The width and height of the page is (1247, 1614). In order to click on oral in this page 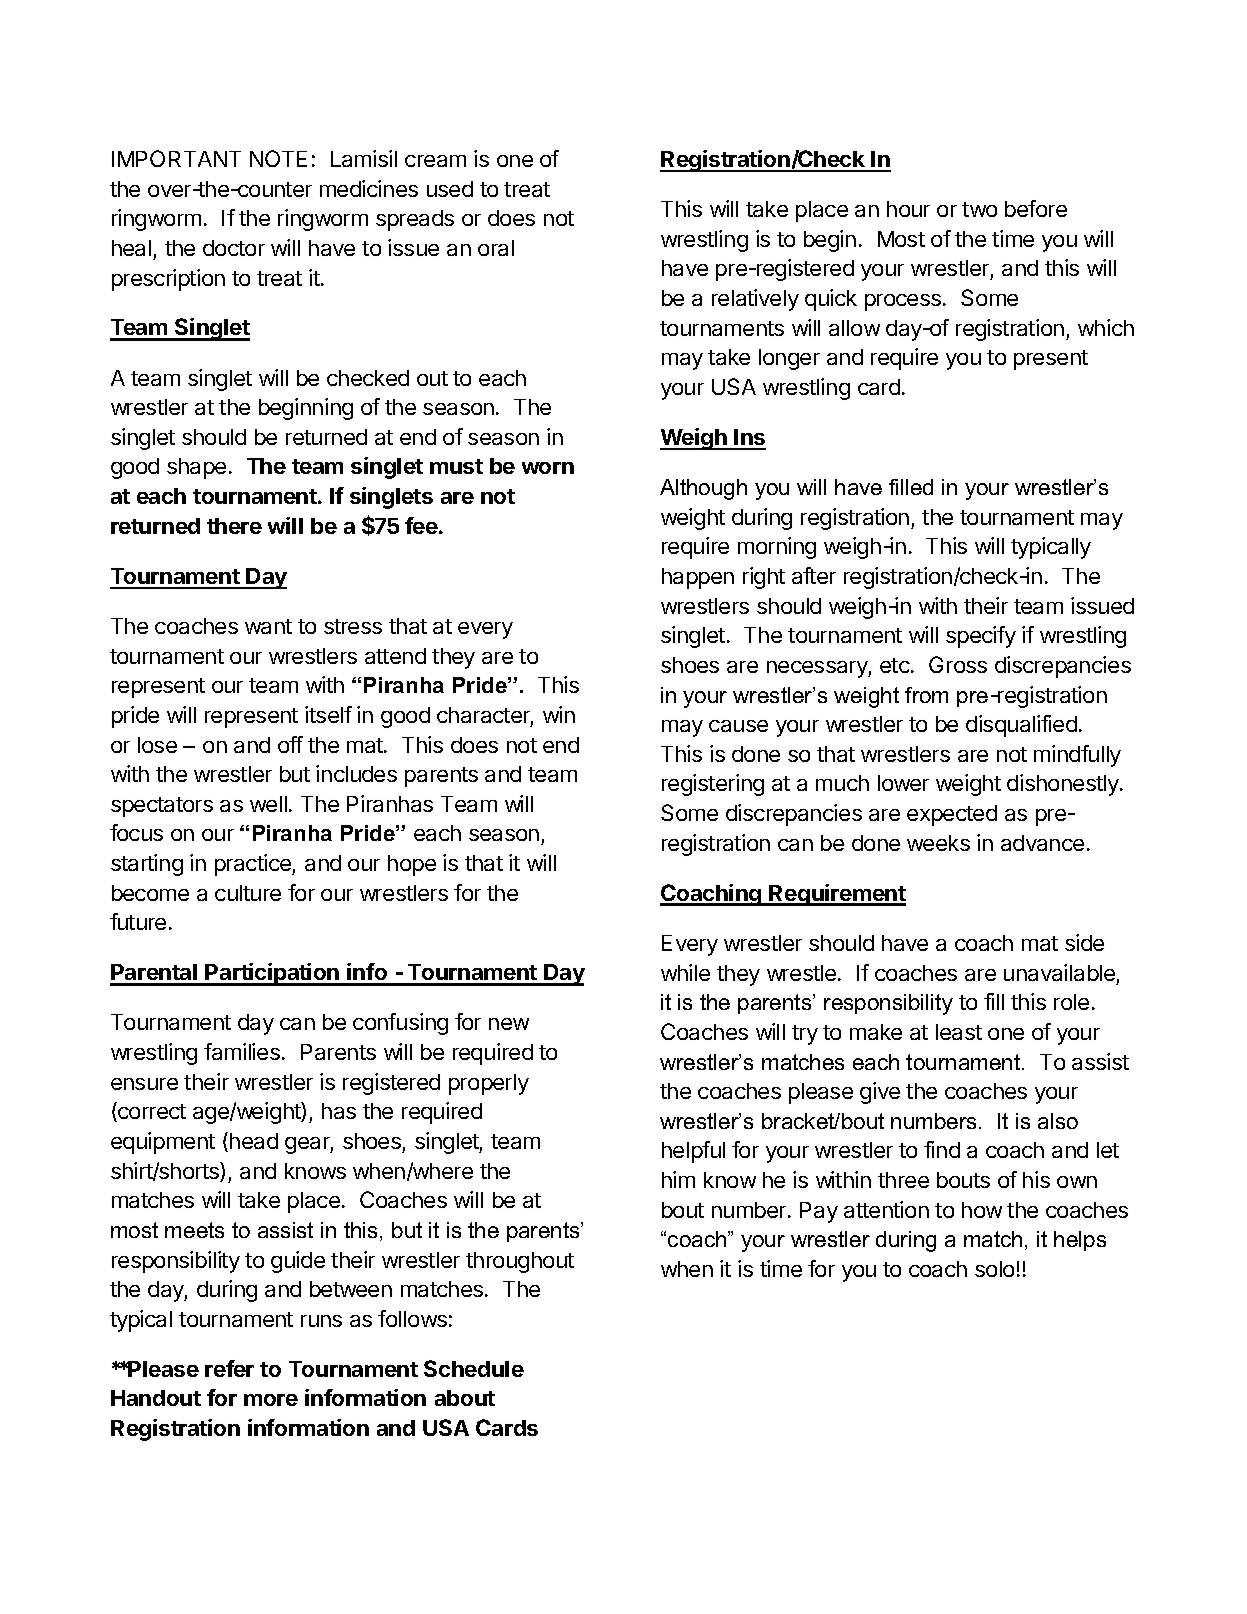, I will do `click(496, 248)`.
